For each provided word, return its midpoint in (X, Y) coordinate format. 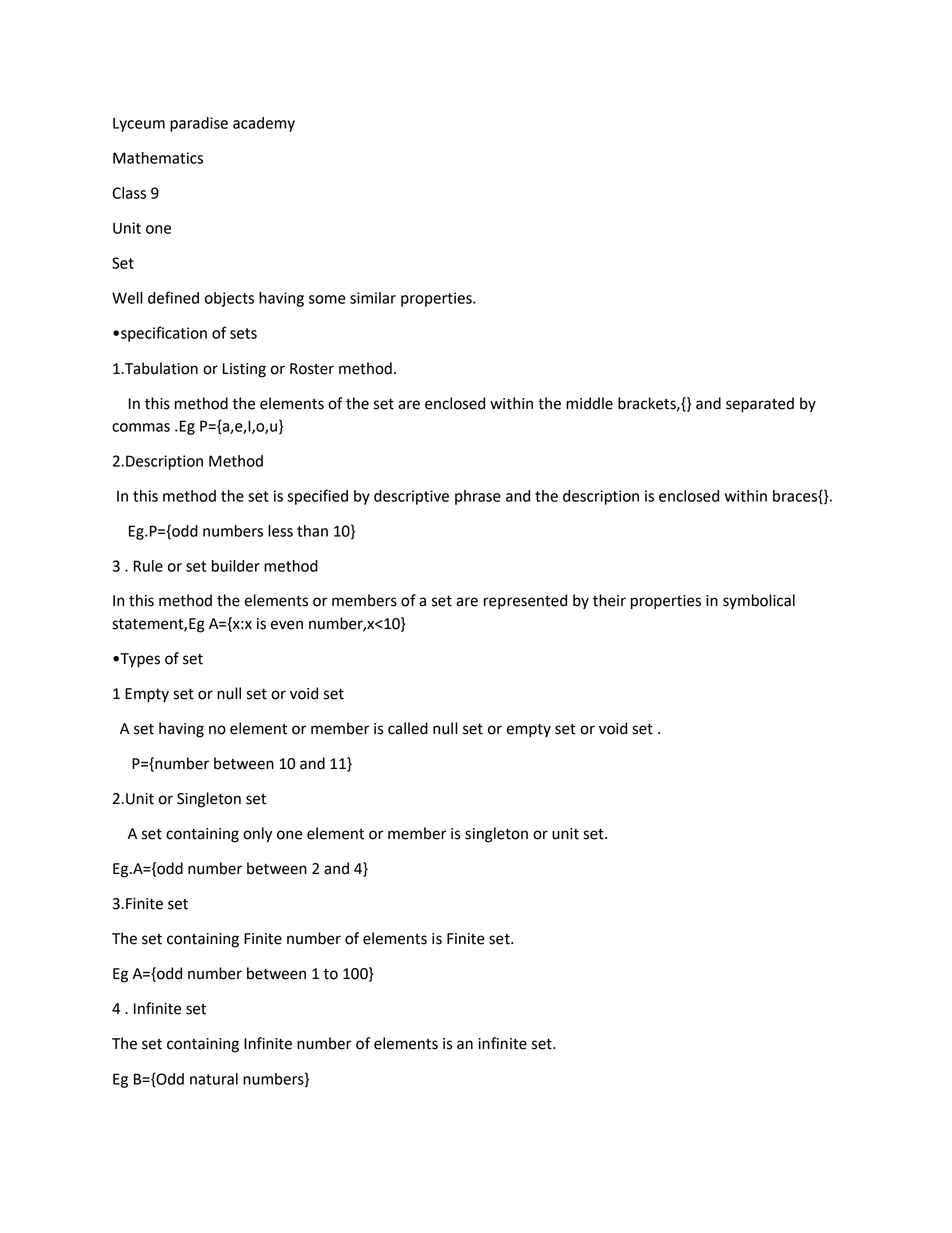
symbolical (759, 601)
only (257, 835)
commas (141, 427)
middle (589, 403)
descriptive (411, 497)
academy (264, 124)
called (408, 728)
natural (214, 1079)
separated (760, 405)
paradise (199, 124)
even (287, 625)
